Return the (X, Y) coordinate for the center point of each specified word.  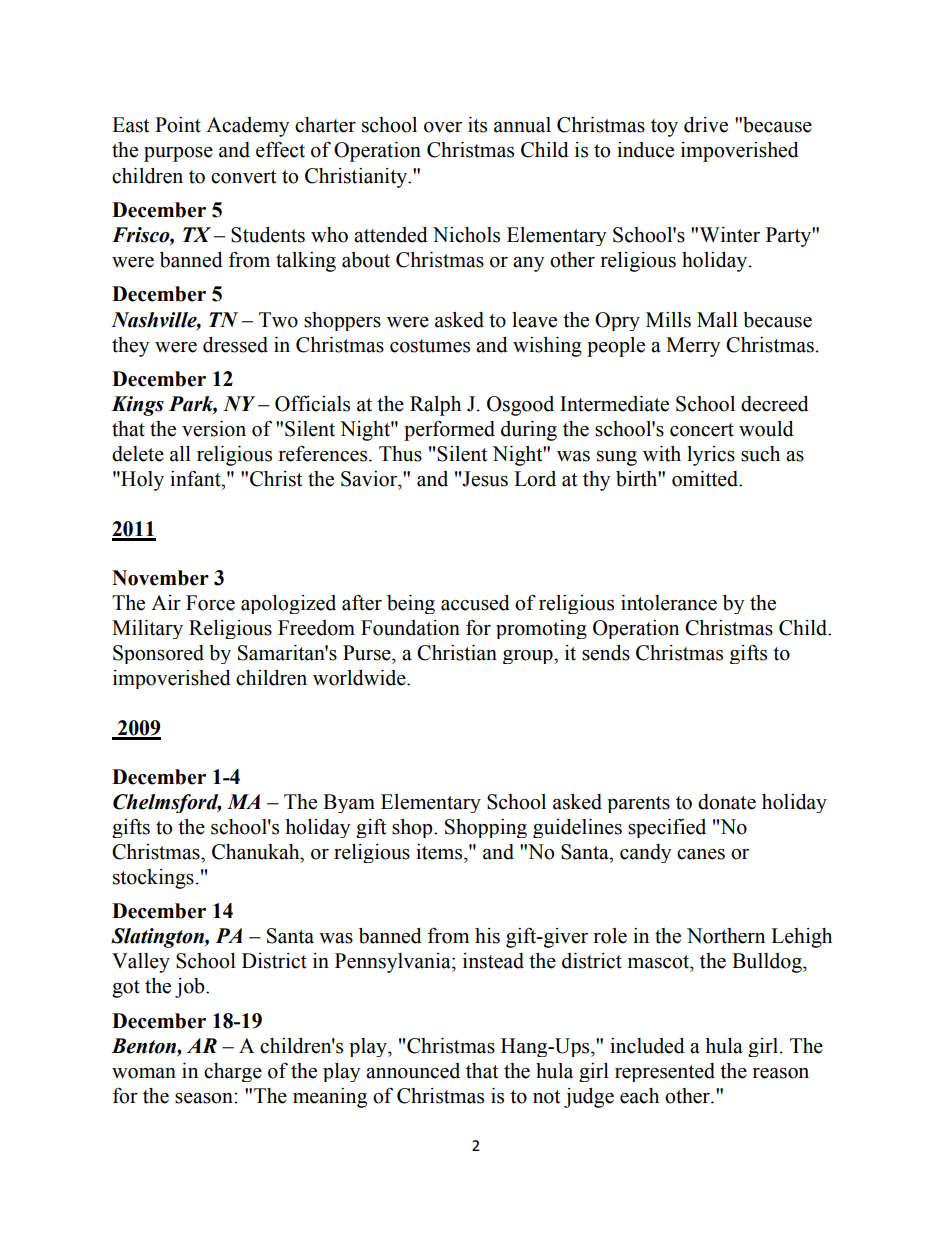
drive (706, 125)
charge (233, 1072)
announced (413, 1071)
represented (665, 1072)
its (477, 125)
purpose (178, 154)
